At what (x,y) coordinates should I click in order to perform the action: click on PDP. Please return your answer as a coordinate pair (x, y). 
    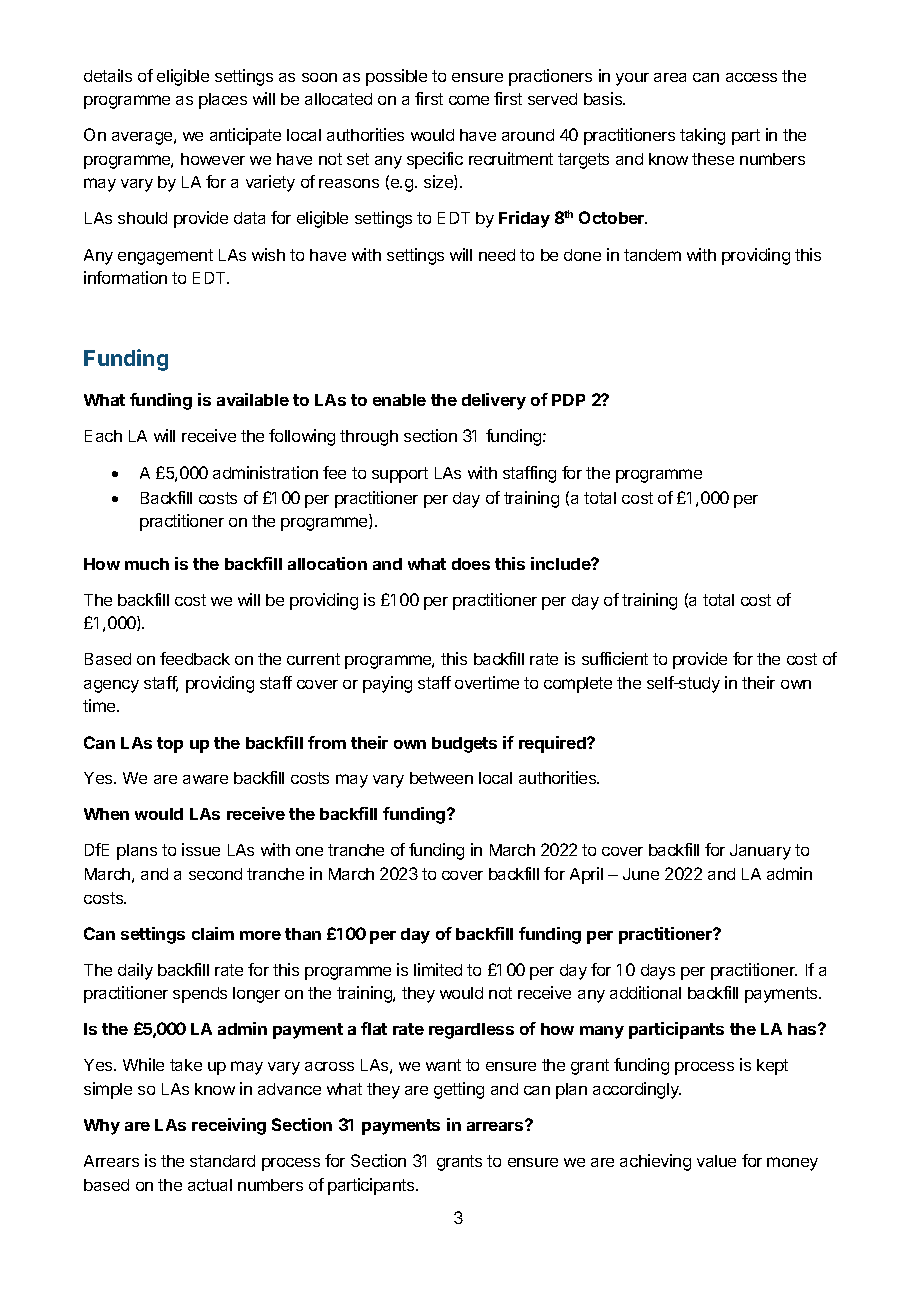
    Looking at the image, I should click on (568, 400).
